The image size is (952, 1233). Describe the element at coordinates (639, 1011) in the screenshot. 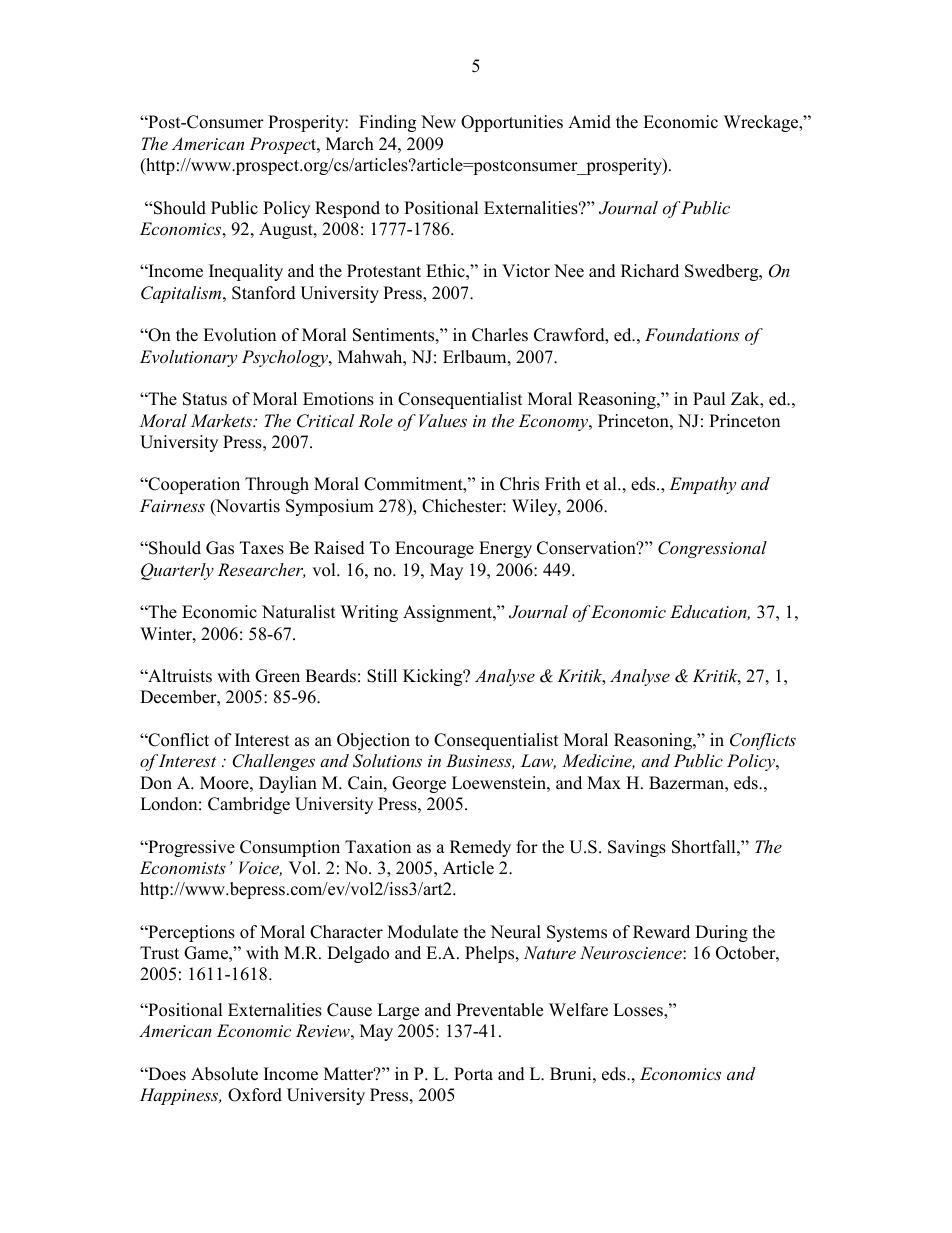

I see `Losses` at that location.
